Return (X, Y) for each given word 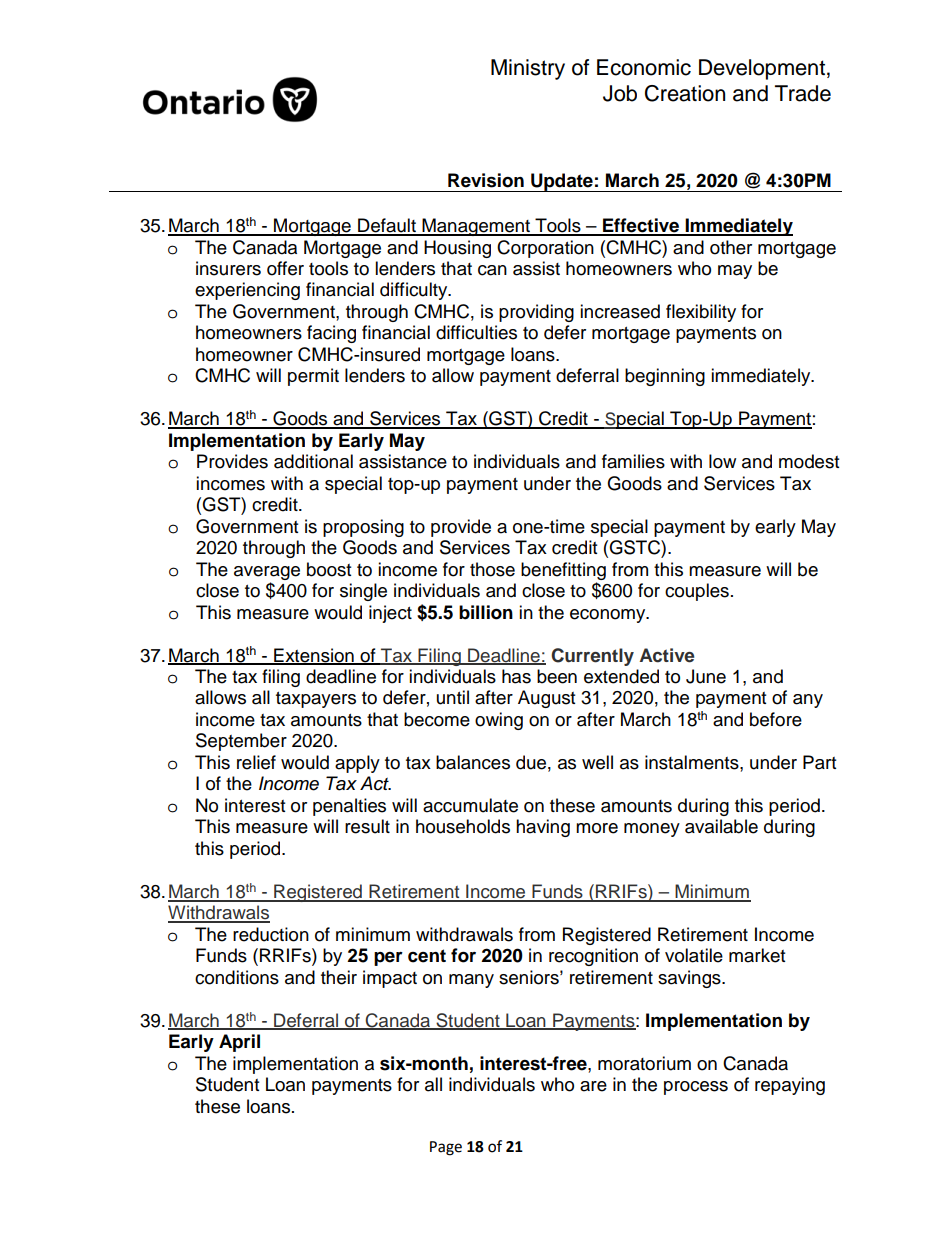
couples (697, 592)
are (593, 1086)
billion (486, 612)
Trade (803, 93)
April (239, 1043)
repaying (790, 1086)
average (267, 573)
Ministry (528, 69)
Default (387, 226)
